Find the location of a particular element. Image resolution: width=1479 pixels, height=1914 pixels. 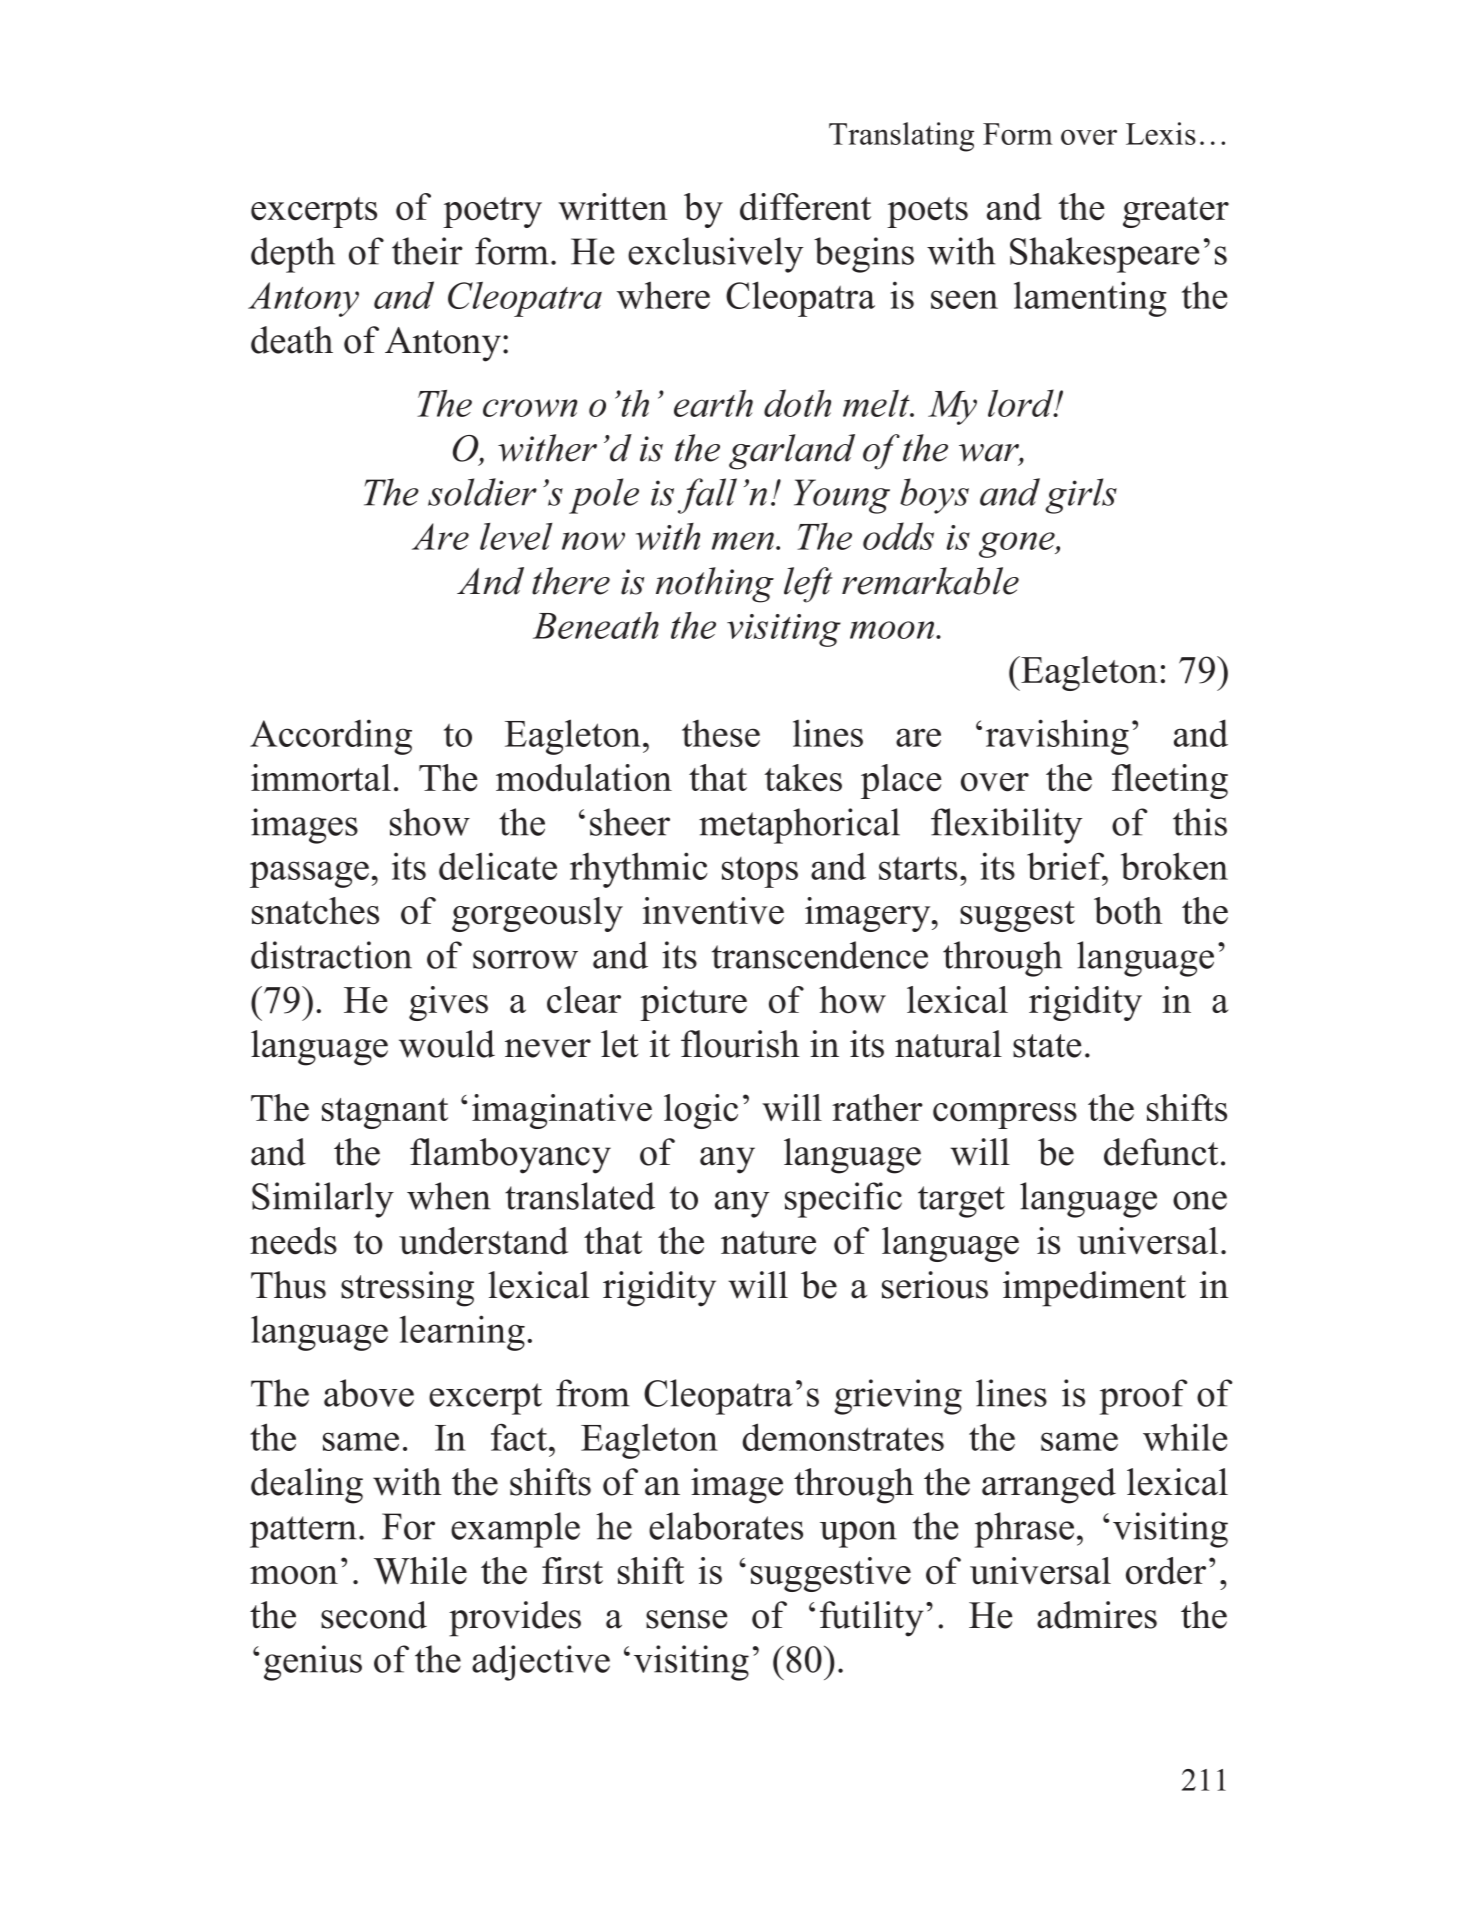

Lexis is located at coordinates (1161, 133).
